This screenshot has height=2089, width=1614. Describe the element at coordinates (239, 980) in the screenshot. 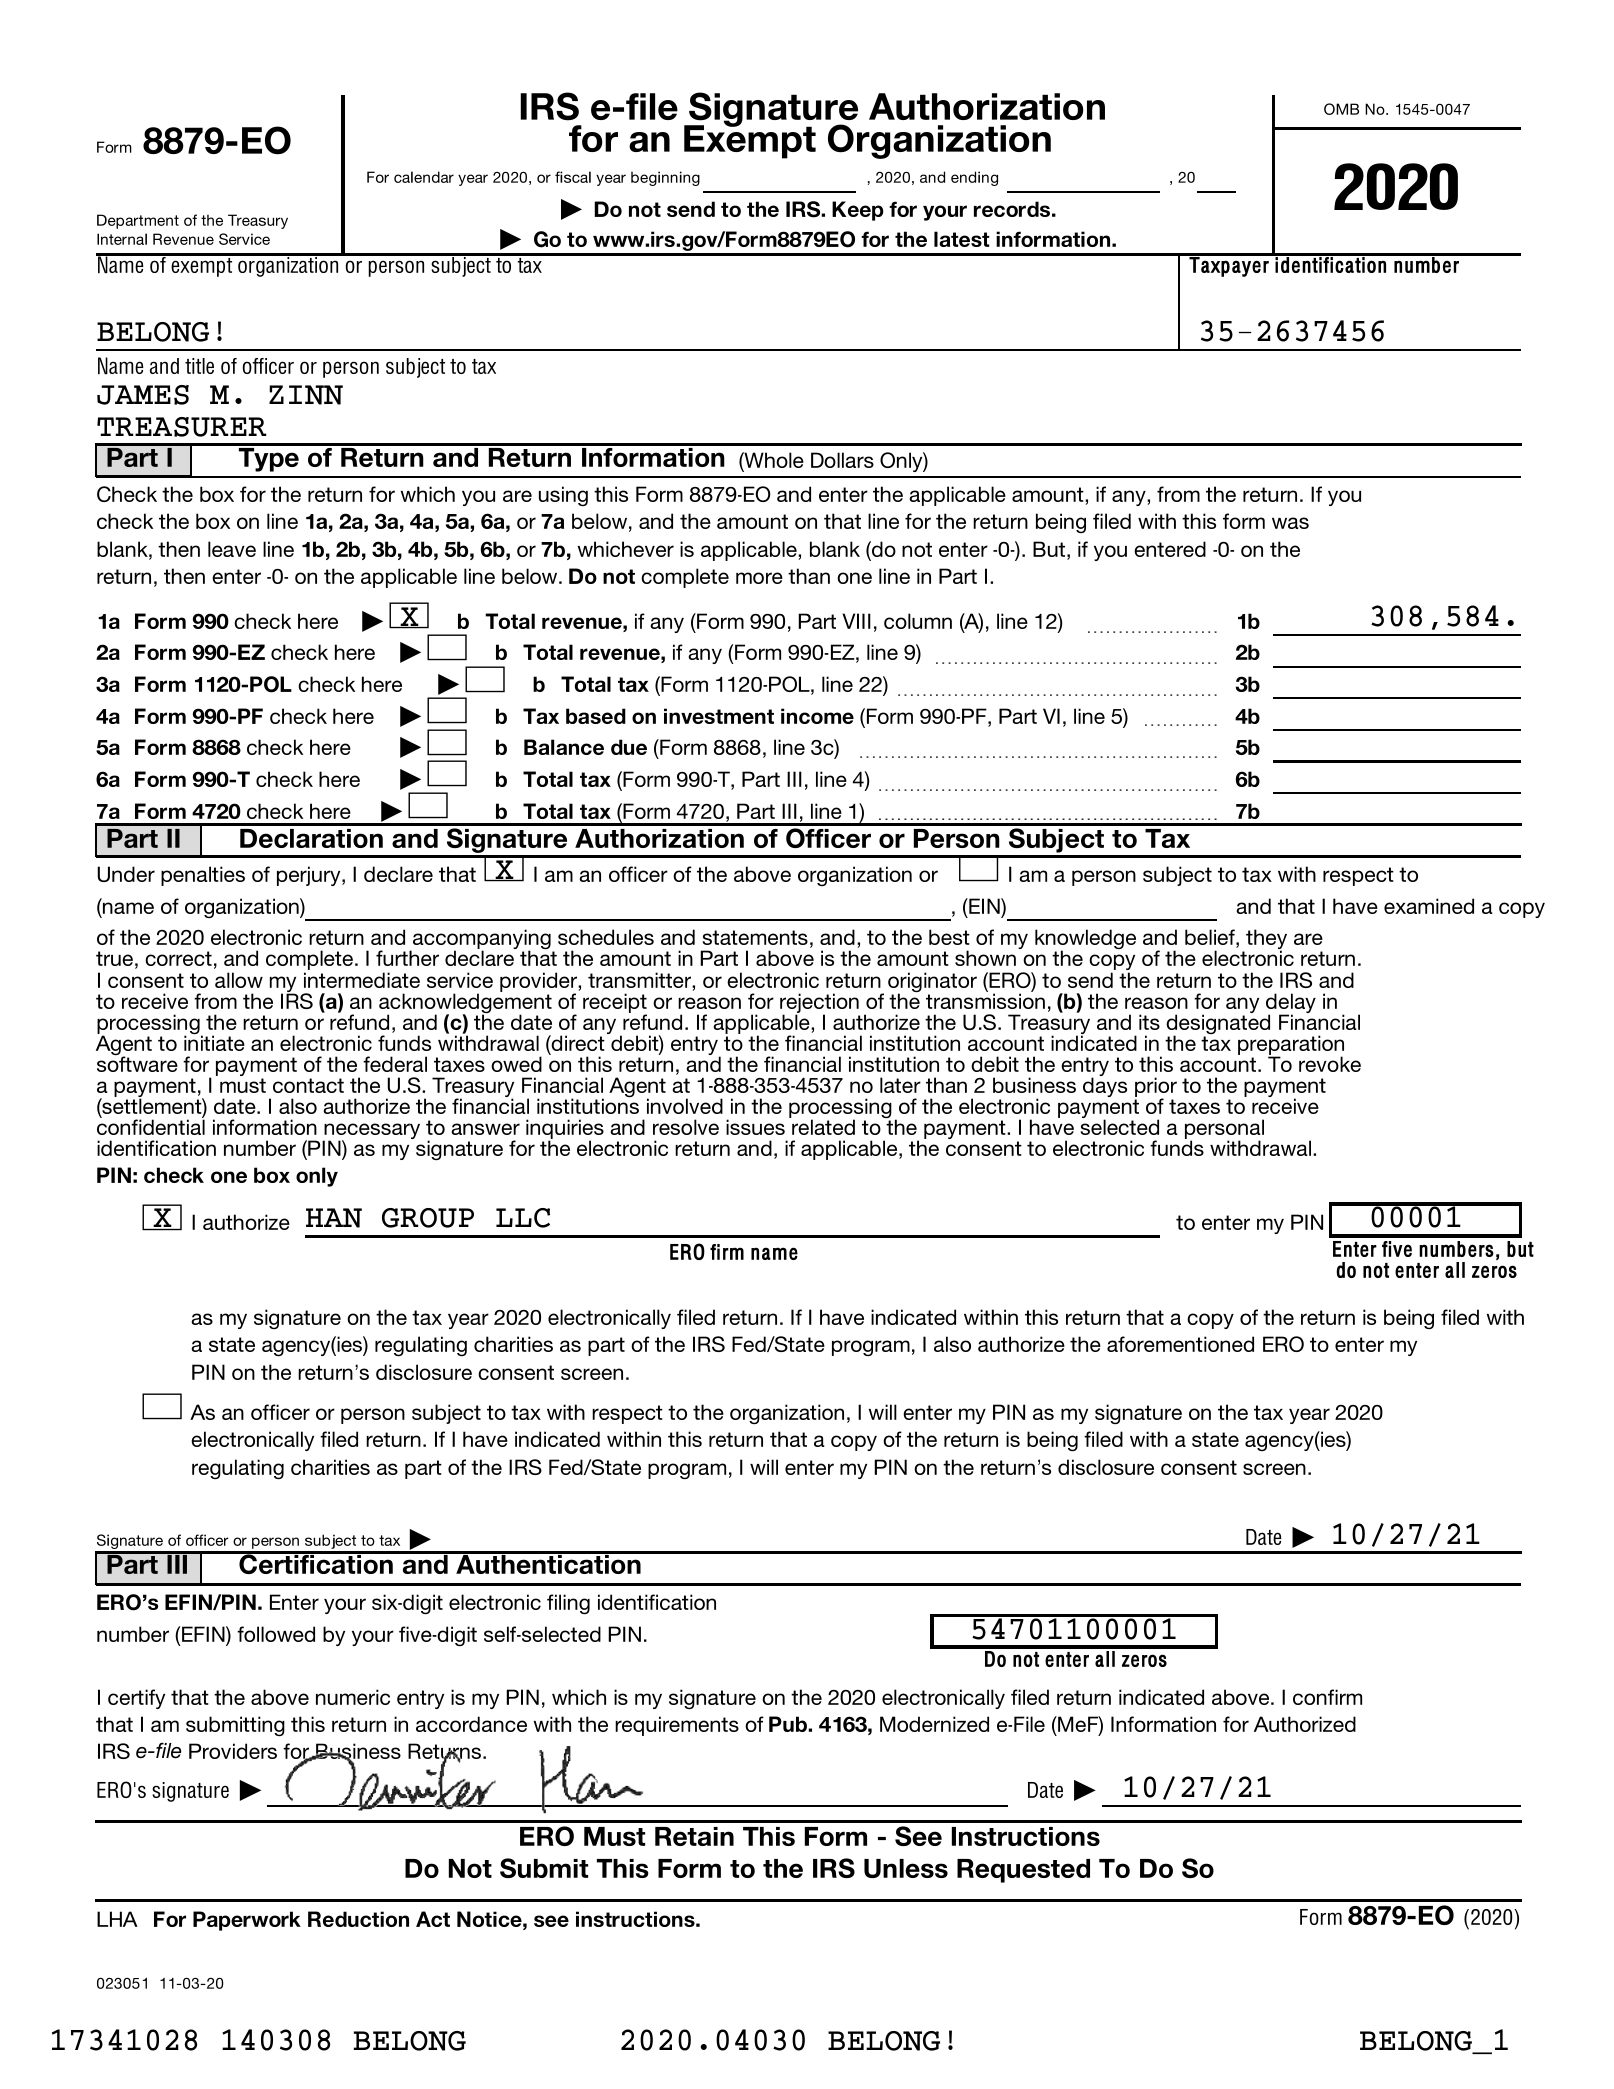

I see `allow` at that location.
